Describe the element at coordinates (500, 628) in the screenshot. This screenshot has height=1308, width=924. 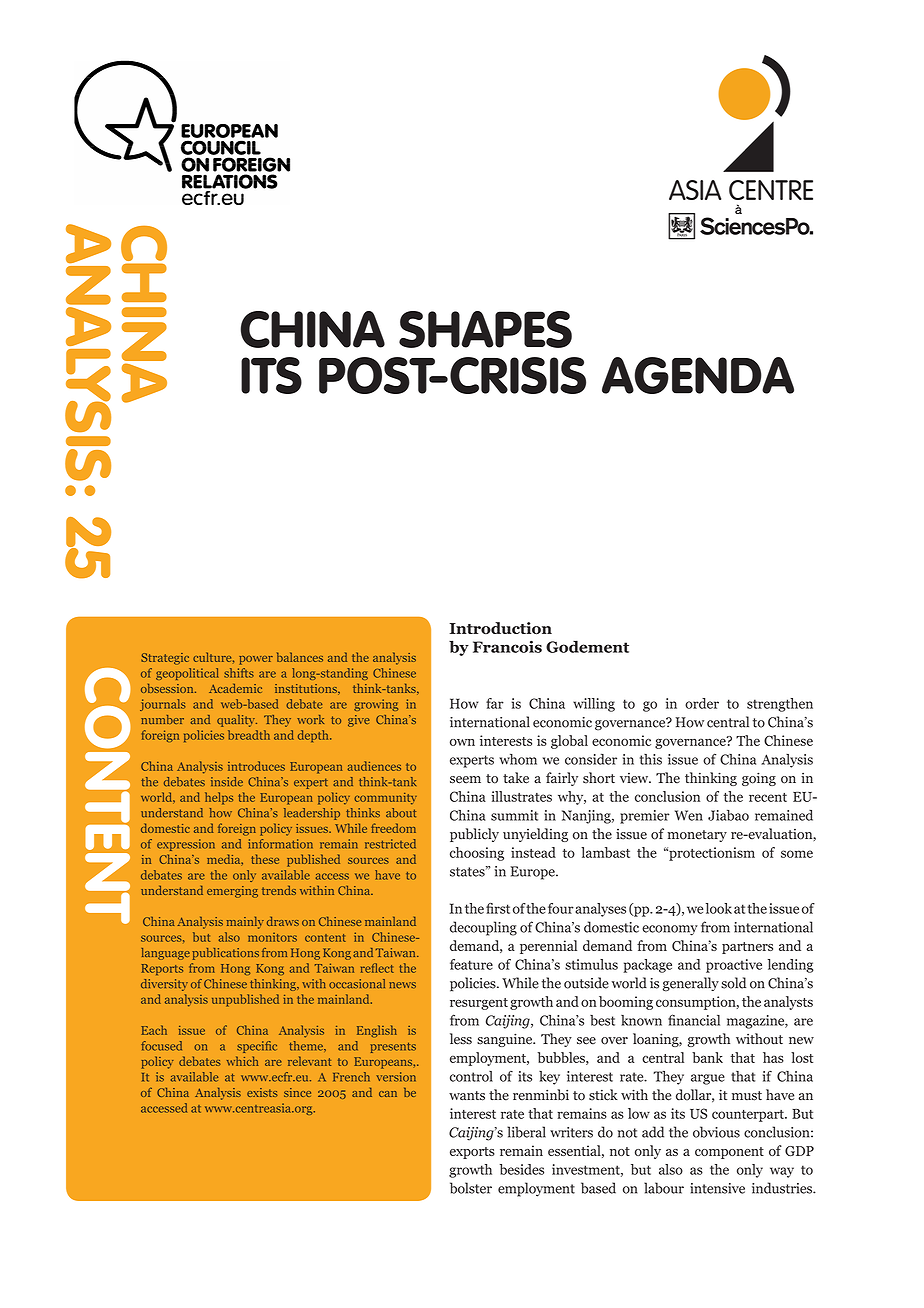
I see `Introduction` at that location.
